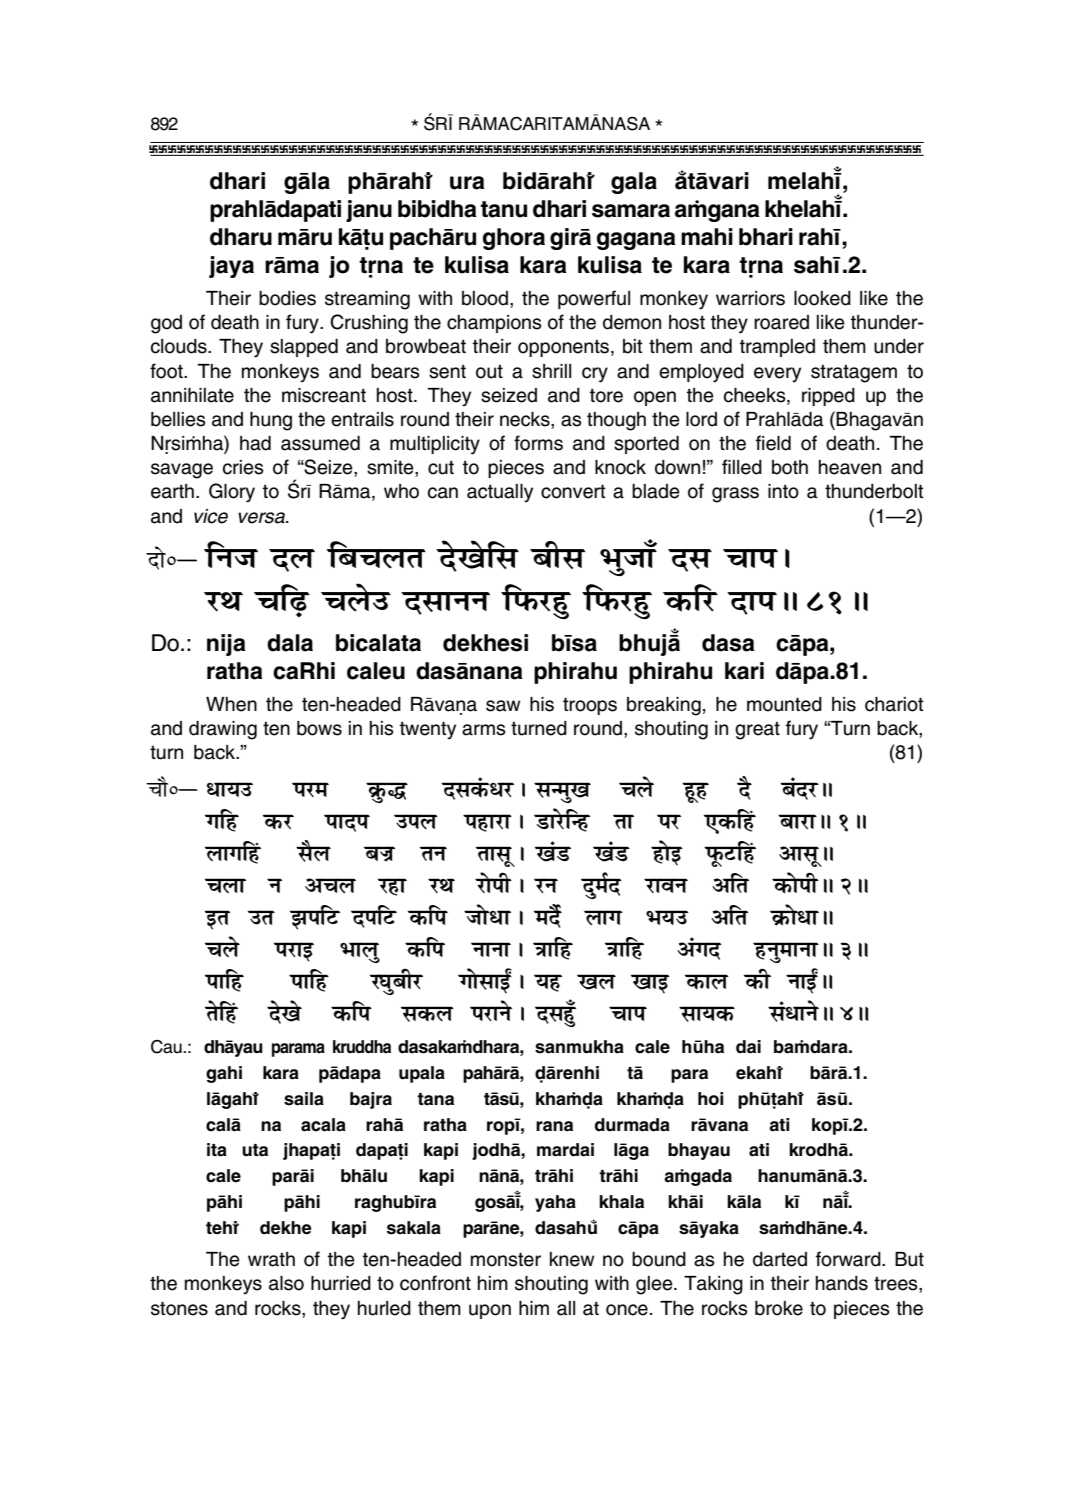  What do you see at coordinates (710, 1099) in the image?
I see `hoi` at bounding box center [710, 1099].
